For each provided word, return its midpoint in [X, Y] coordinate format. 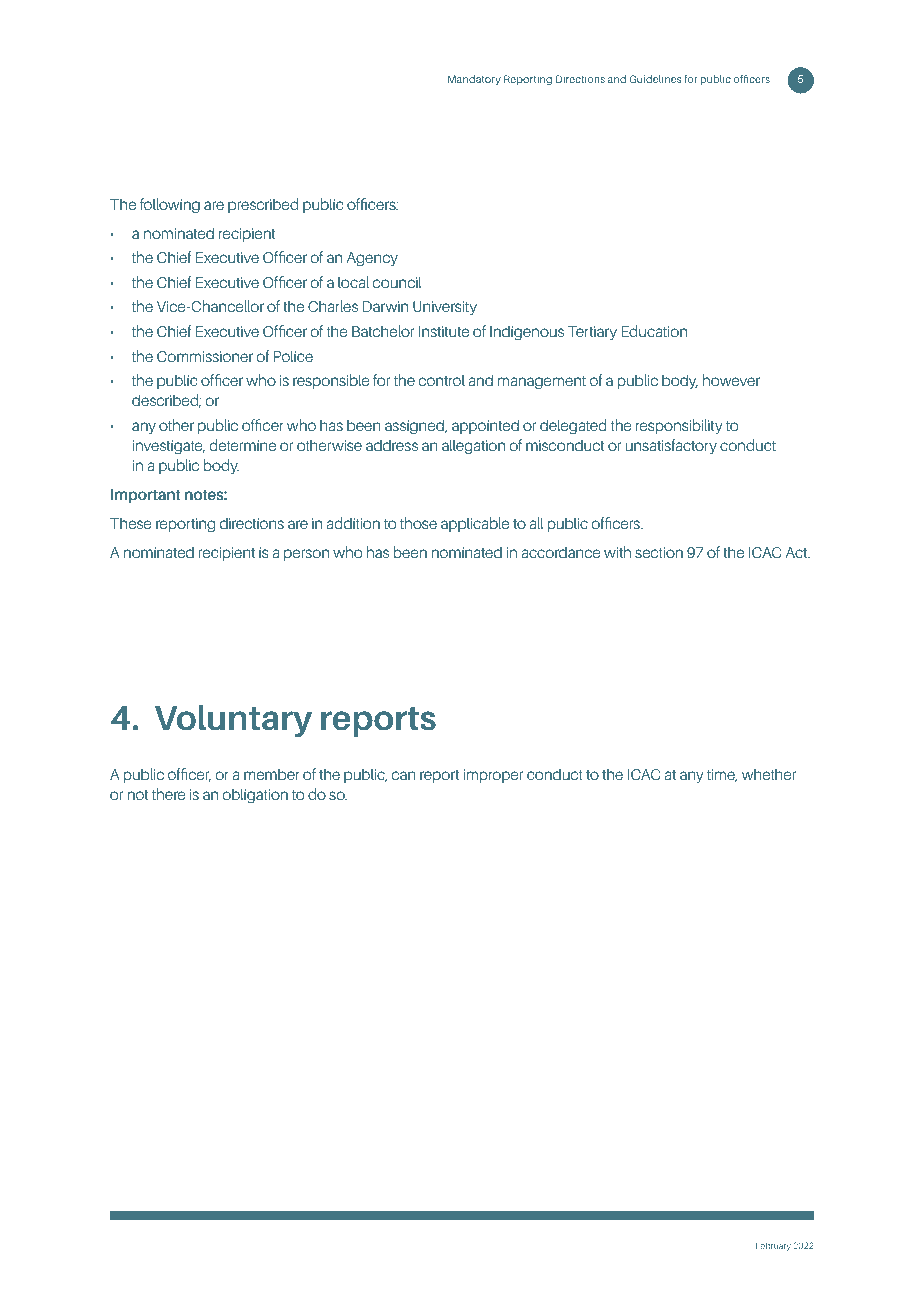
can [404, 775]
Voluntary [233, 721]
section [659, 552]
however [731, 380]
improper [493, 776]
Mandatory [474, 80]
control [441, 380]
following [170, 206]
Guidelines [655, 79]
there [169, 794]
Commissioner [205, 356]
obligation [255, 796]
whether [769, 774]
